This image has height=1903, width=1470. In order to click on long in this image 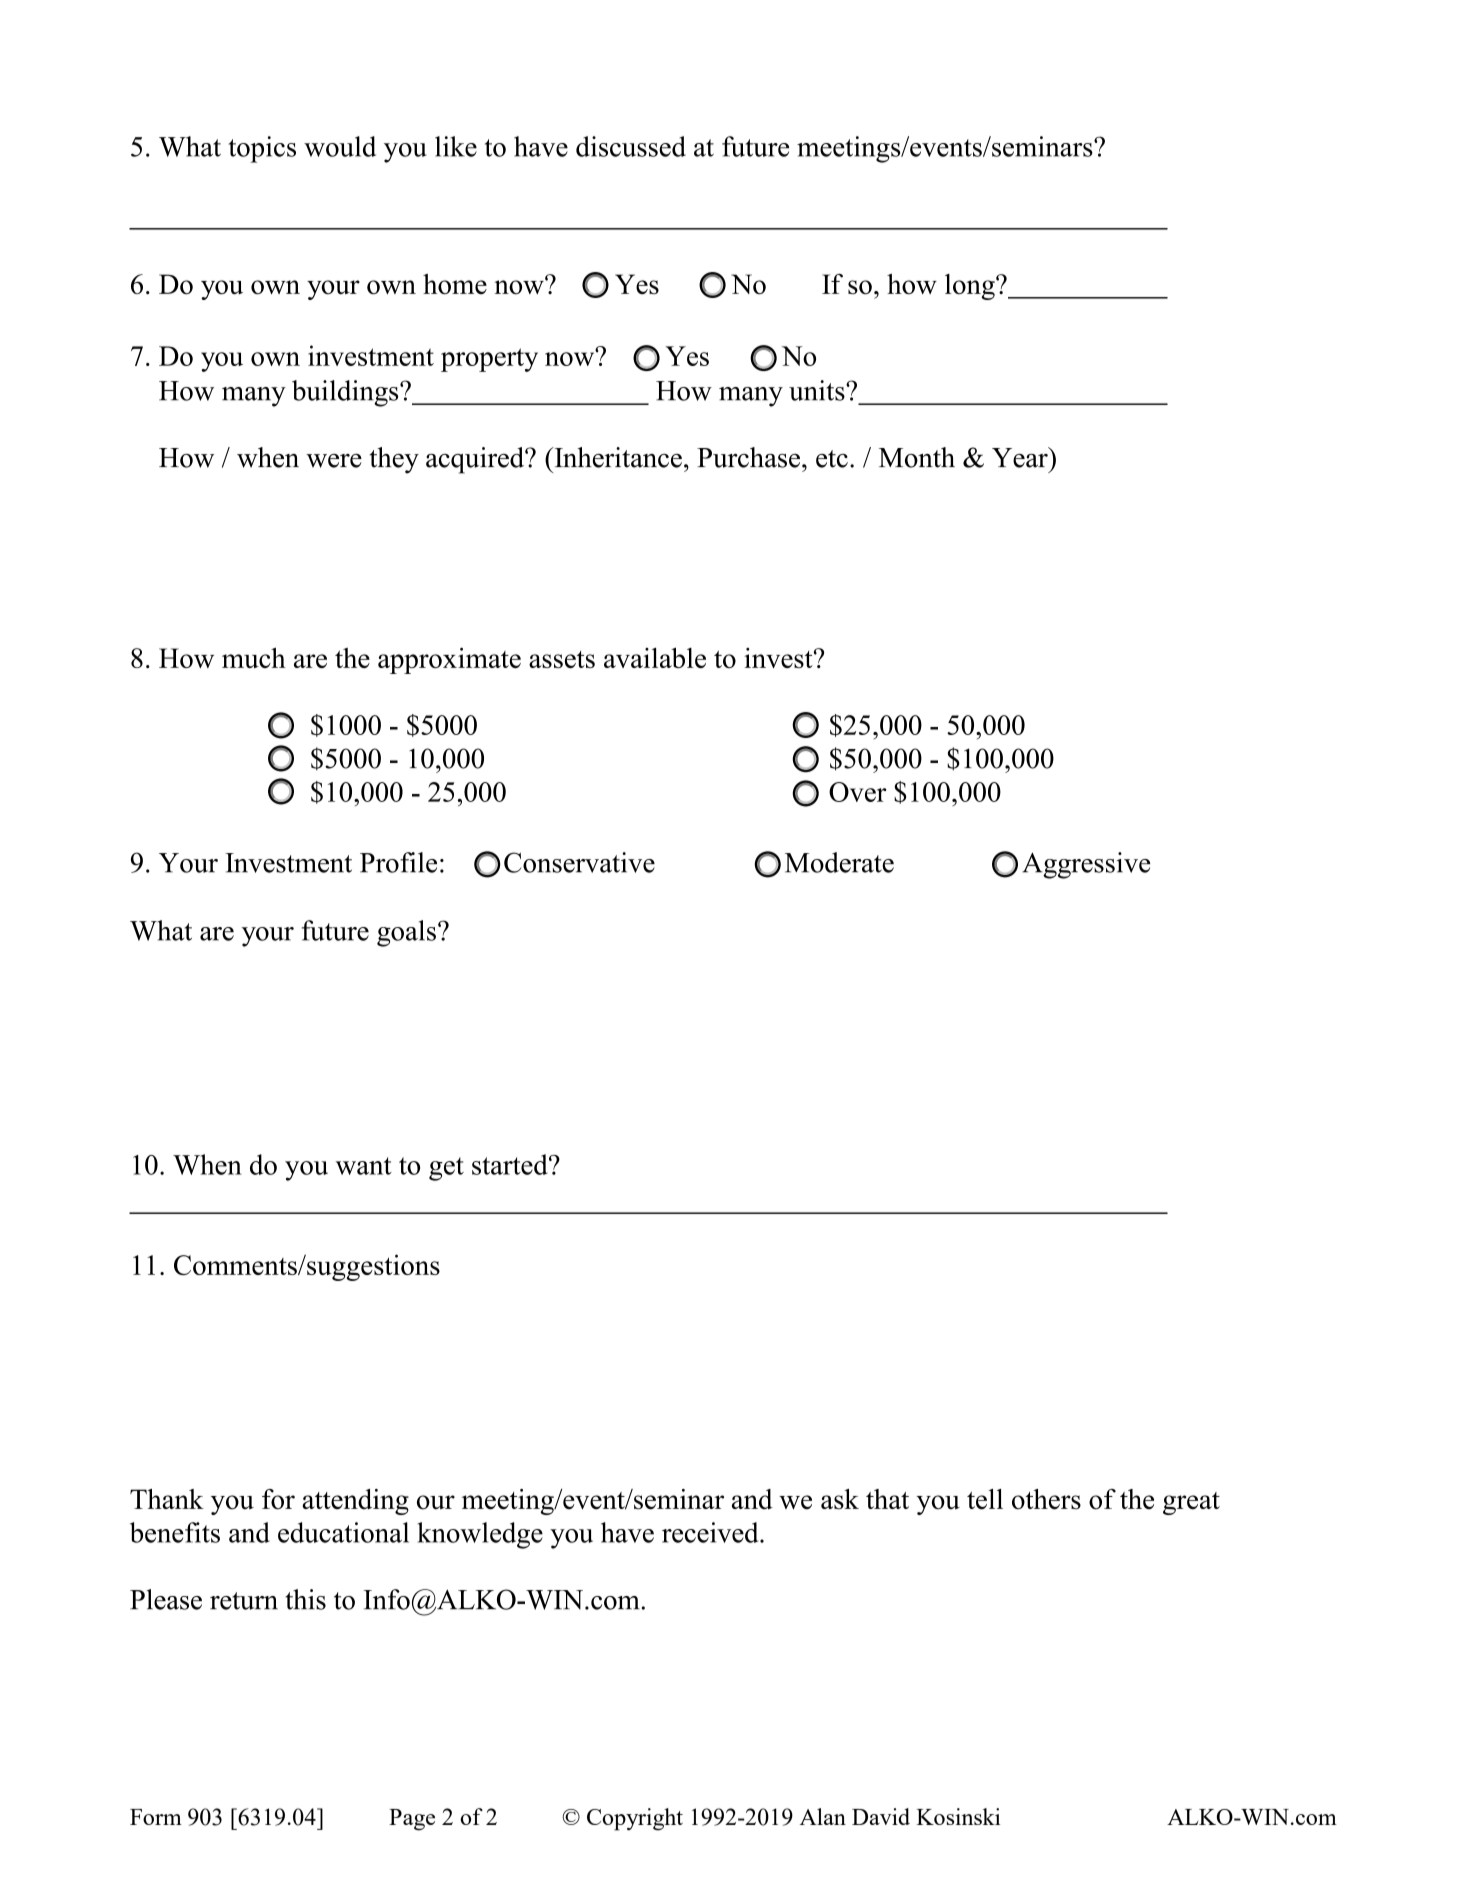, I will do `click(971, 287)`.
